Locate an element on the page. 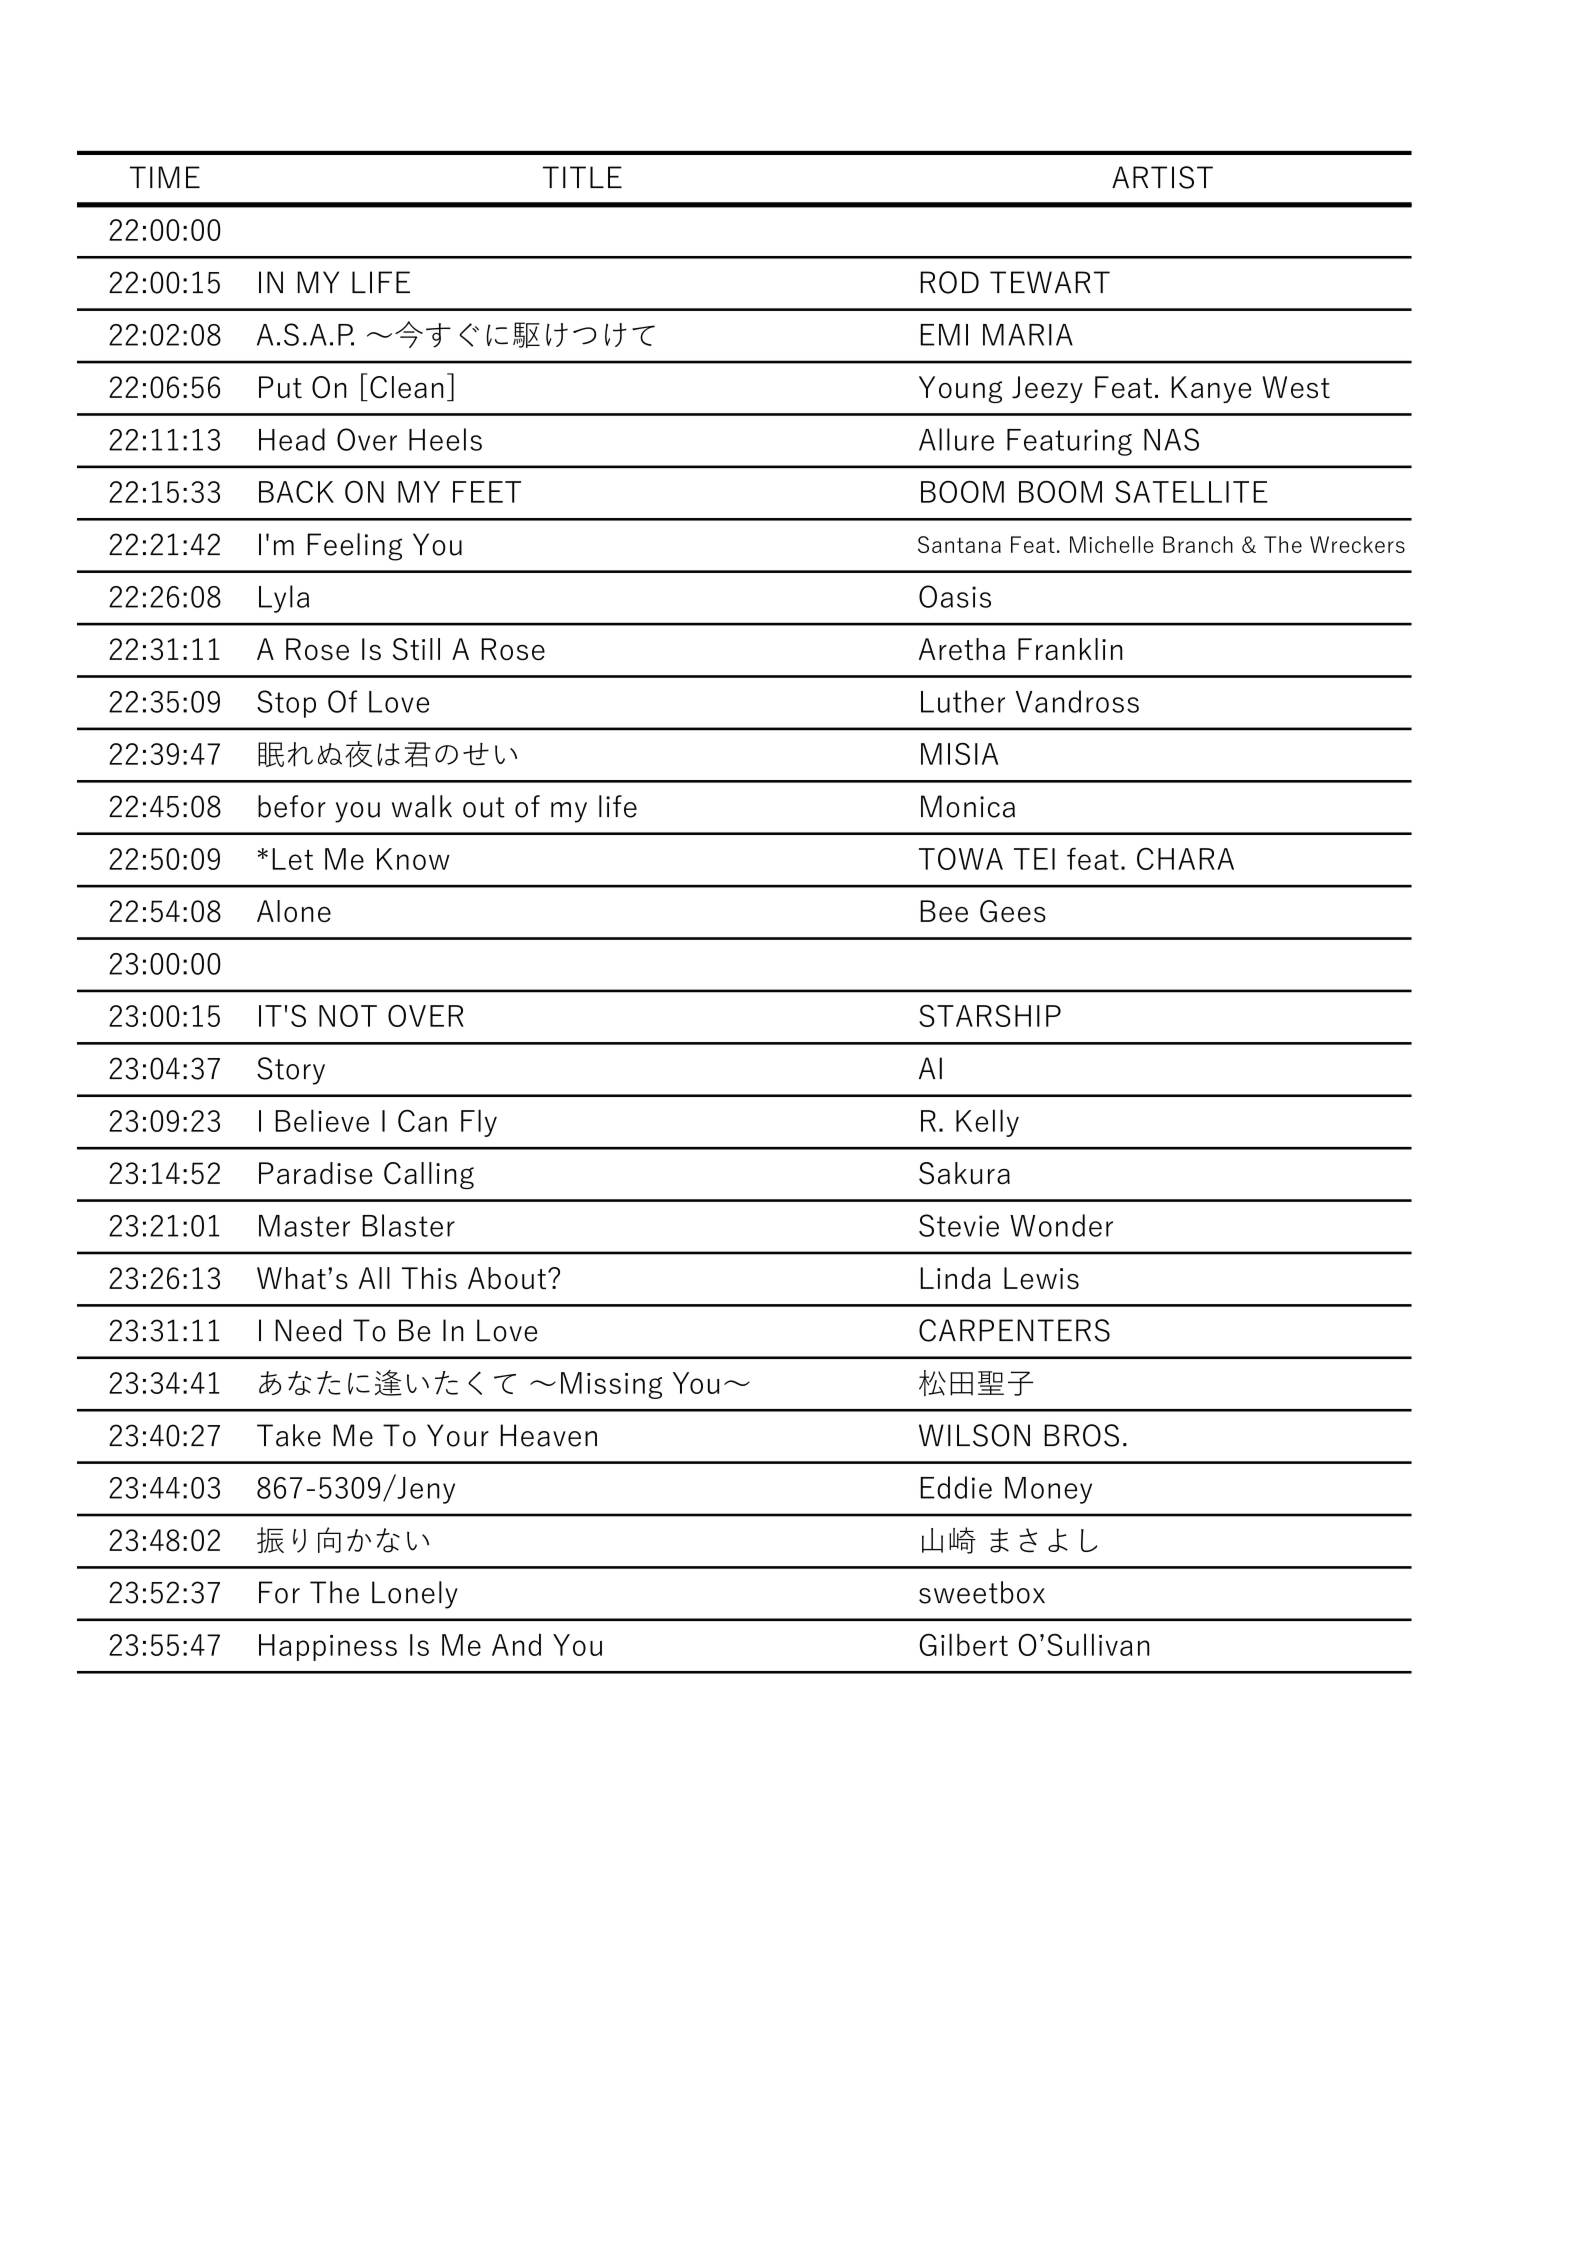 This page has width=1585, height=2242. TITLE is located at coordinates (582, 177).
